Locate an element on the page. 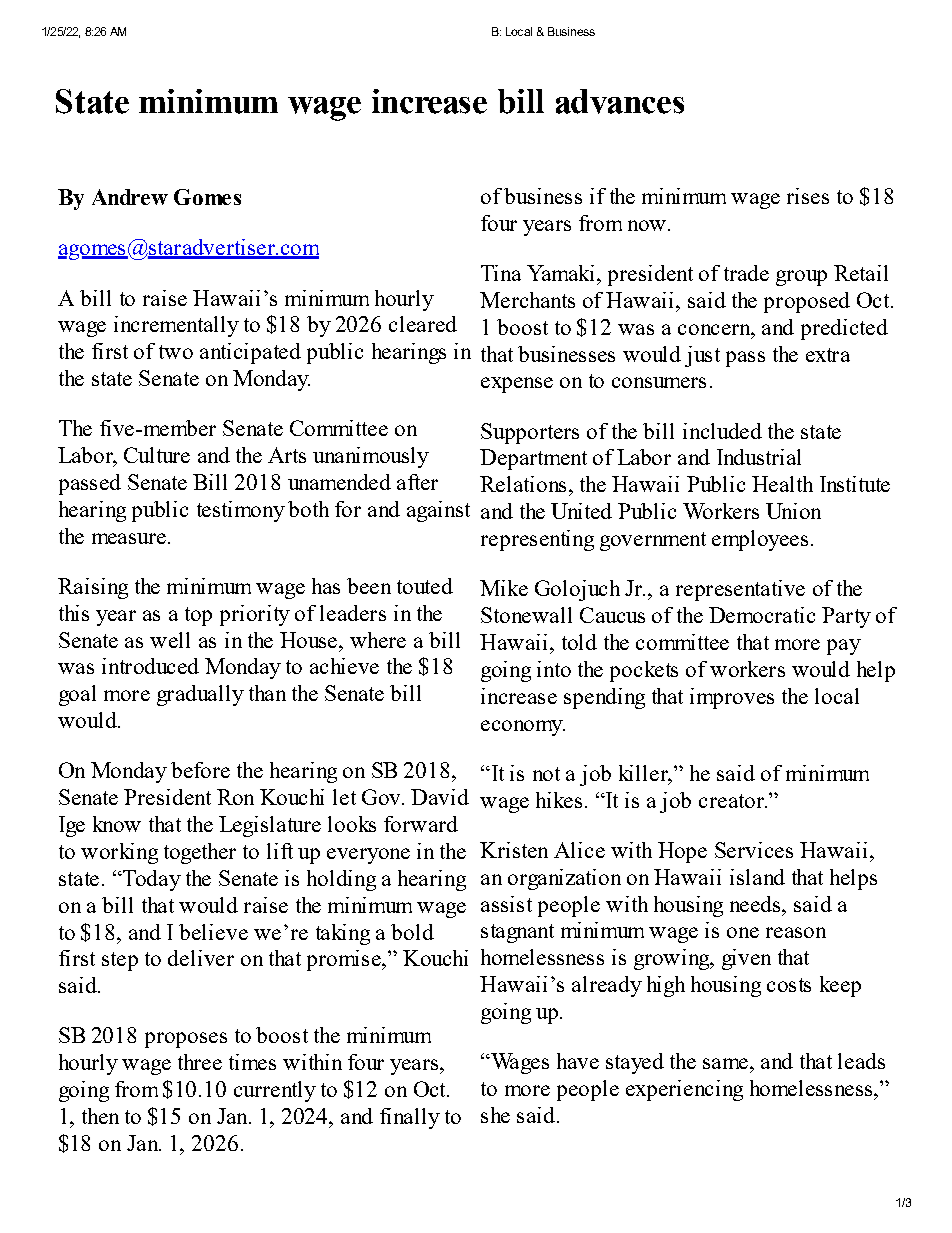 The width and height of the document is (952, 1233). three is located at coordinates (200, 1062).
